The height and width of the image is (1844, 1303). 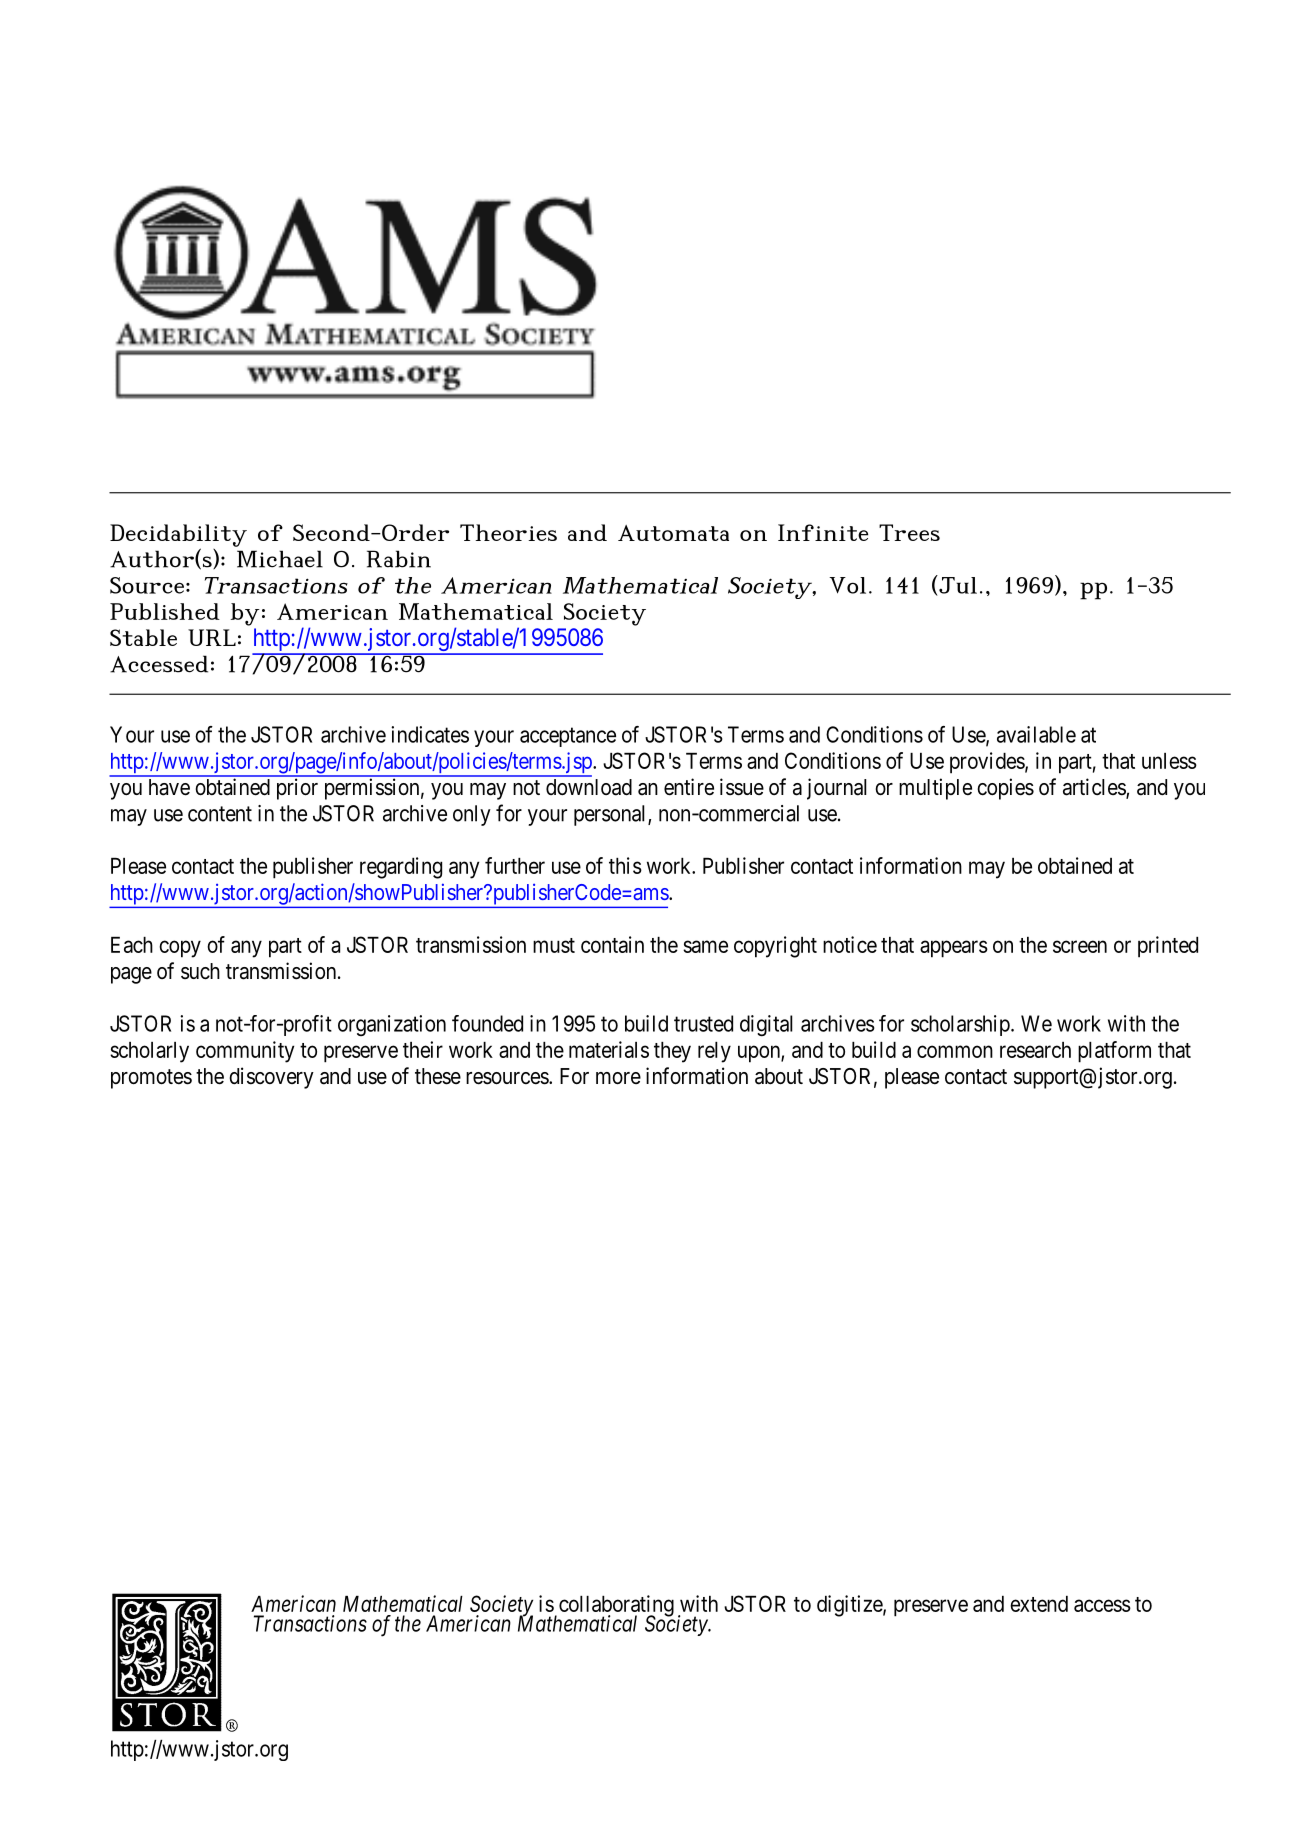 I want to click on collaborating, so click(x=615, y=1607).
